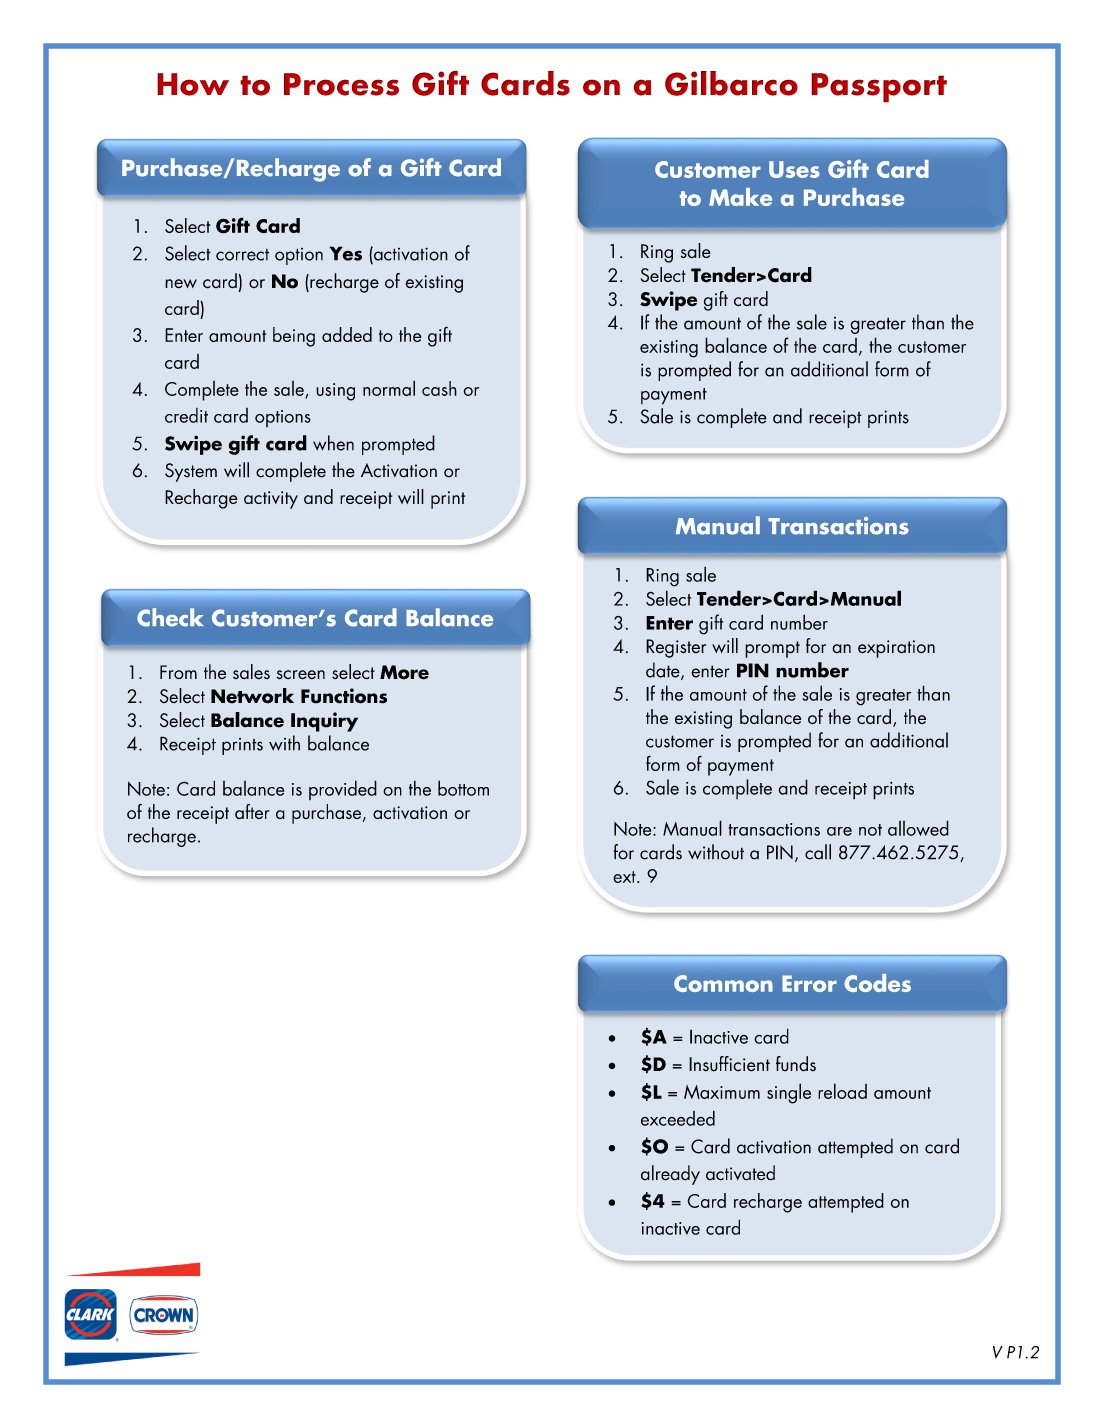  What do you see at coordinates (676, 648) in the document?
I see `Register` at bounding box center [676, 648].
